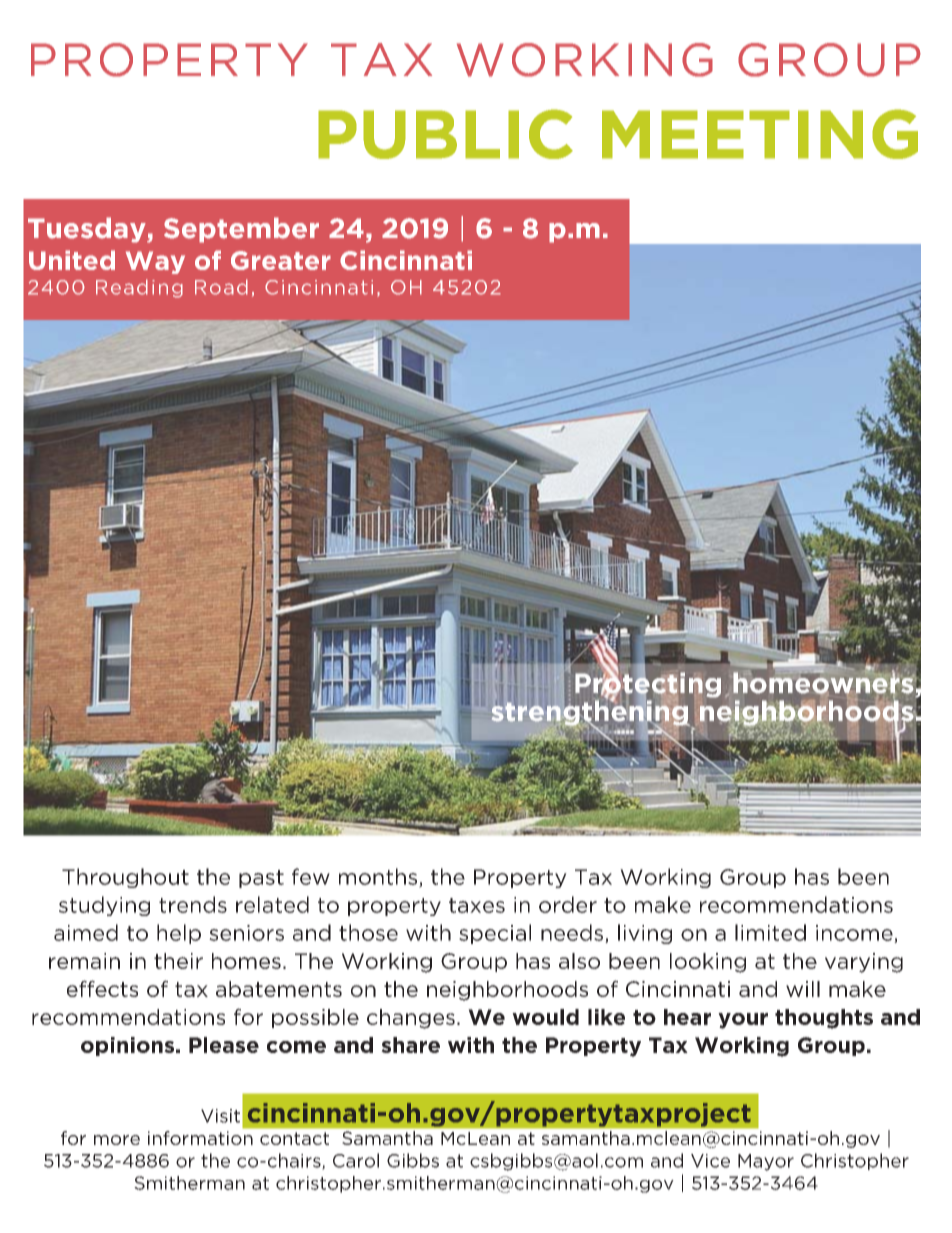 This screenshot has width=952, height=1233. What do you see at coordinates (281, 260) in the screenshot?
I see `Greater` at bounding box center [281, 260].
